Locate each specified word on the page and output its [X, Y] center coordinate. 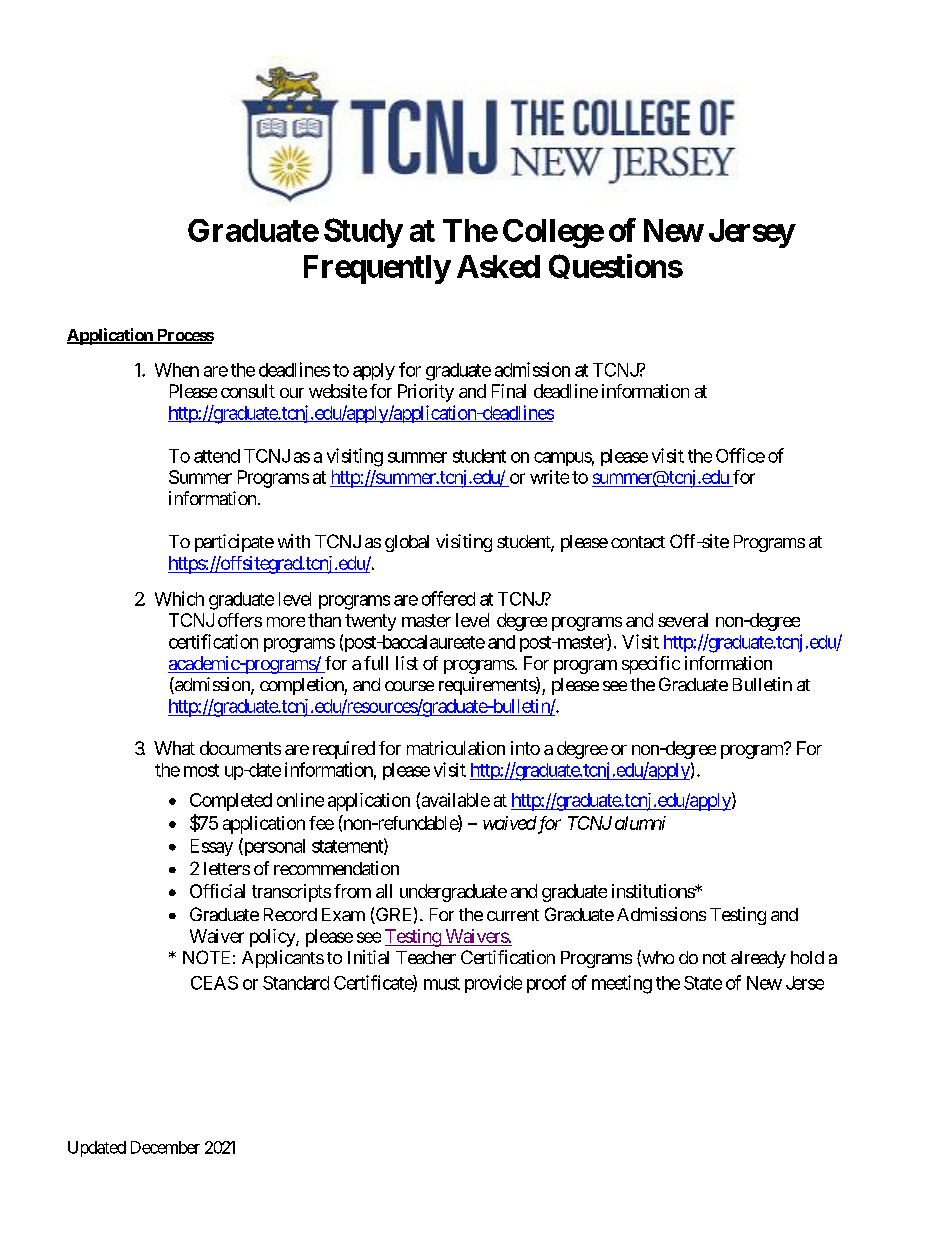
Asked [498, 266]
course [409, 686]
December [165, 1147]
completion [302, 686]
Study [363, 233]
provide [493, 984]
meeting [622, 984]
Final [509, 391]
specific [651, 665]
